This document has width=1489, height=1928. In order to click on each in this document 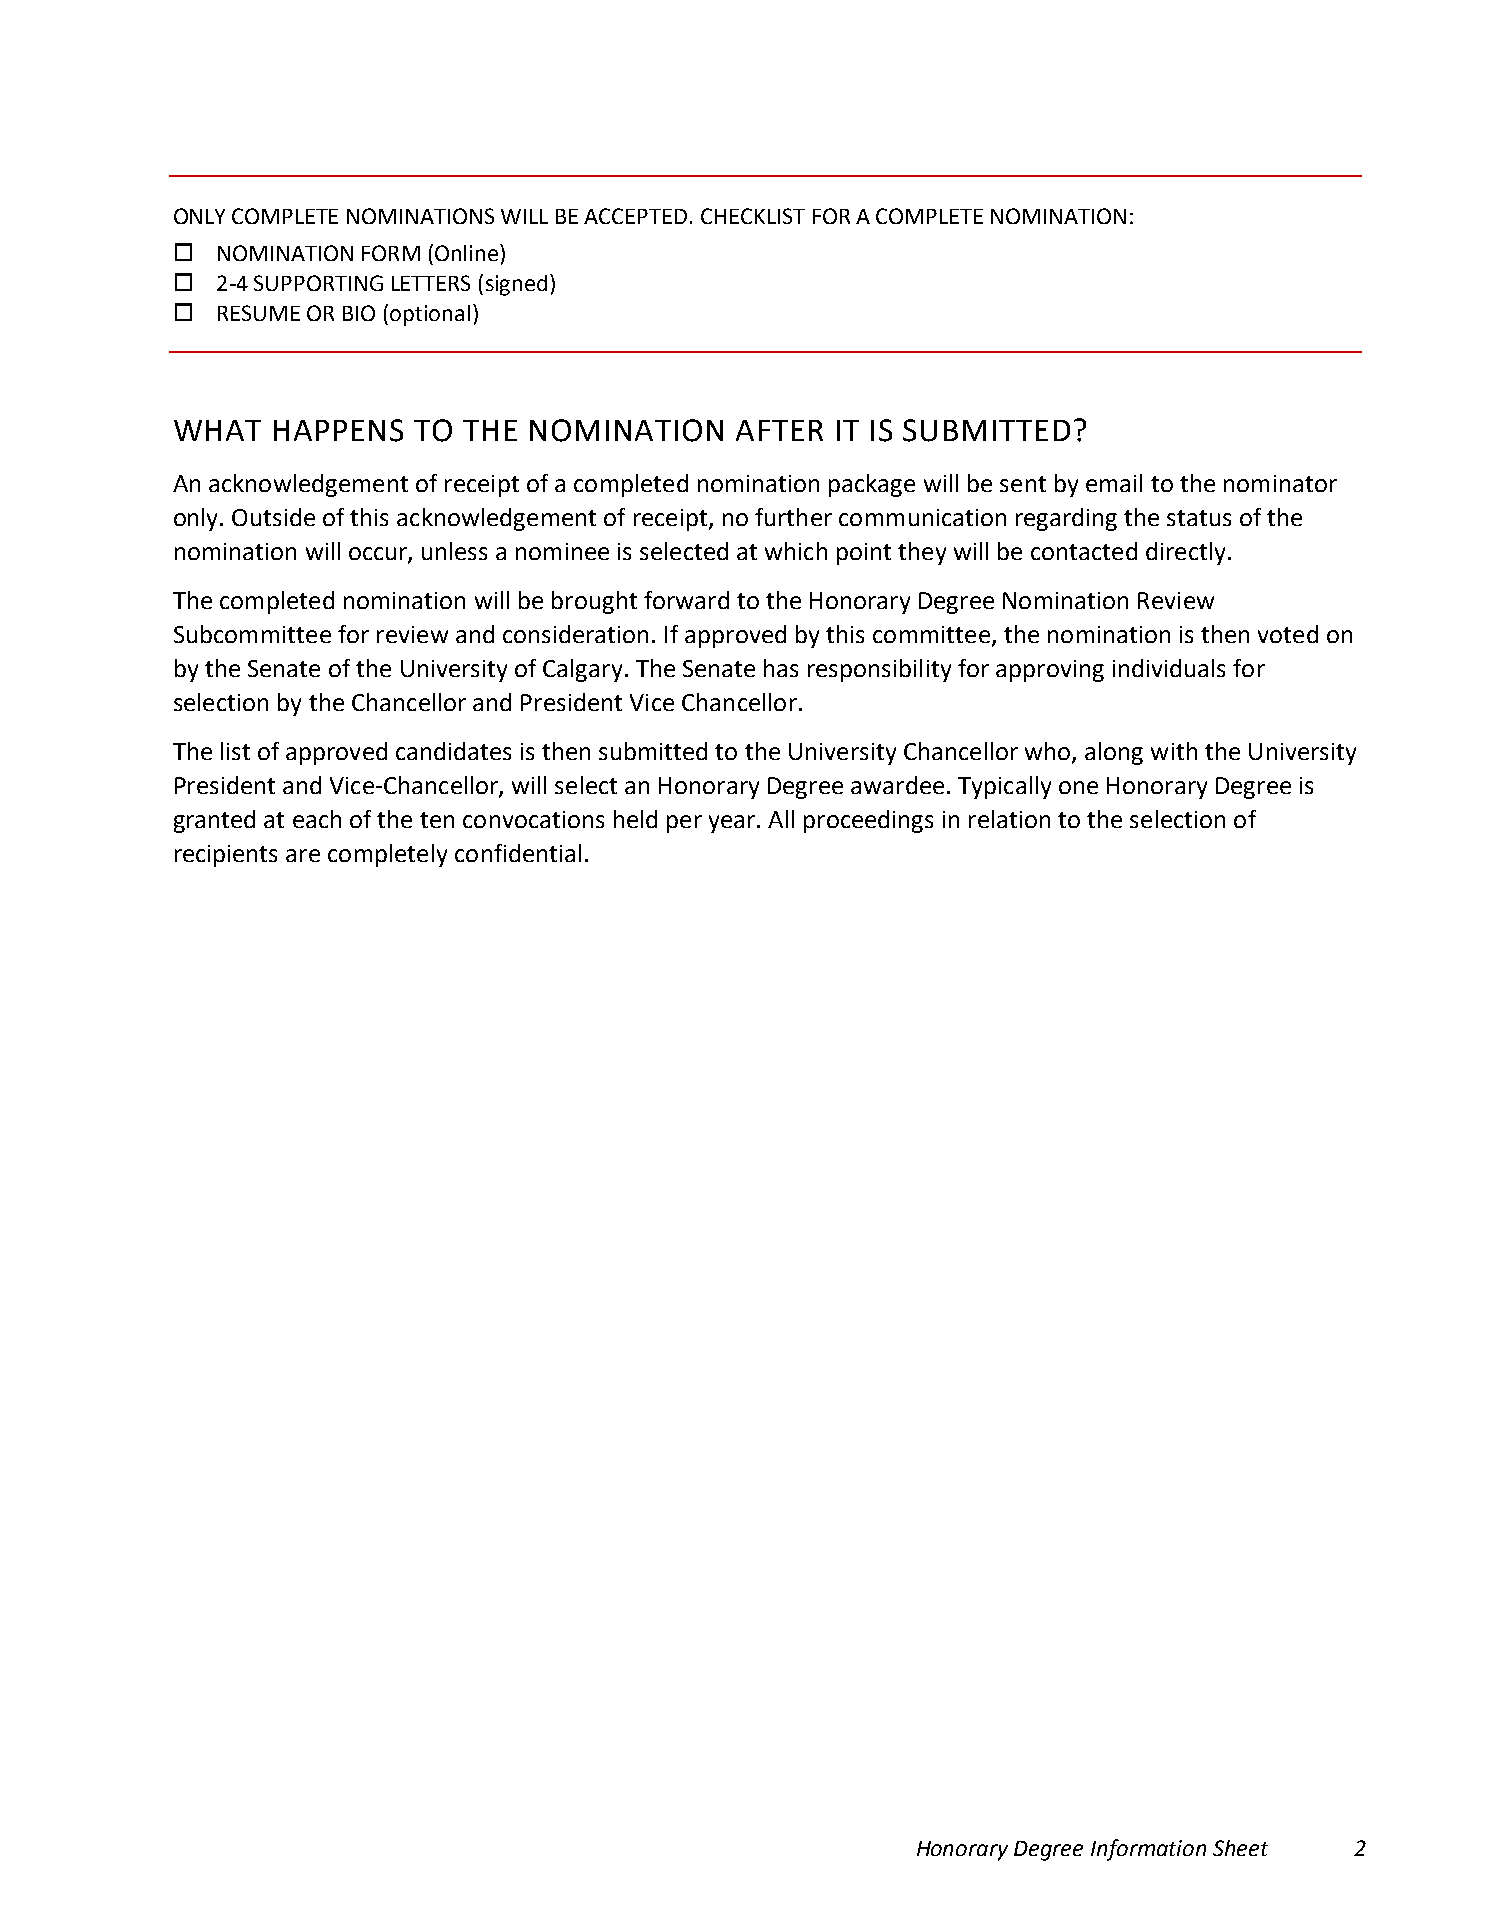, I will do `click(317, 819)`.
